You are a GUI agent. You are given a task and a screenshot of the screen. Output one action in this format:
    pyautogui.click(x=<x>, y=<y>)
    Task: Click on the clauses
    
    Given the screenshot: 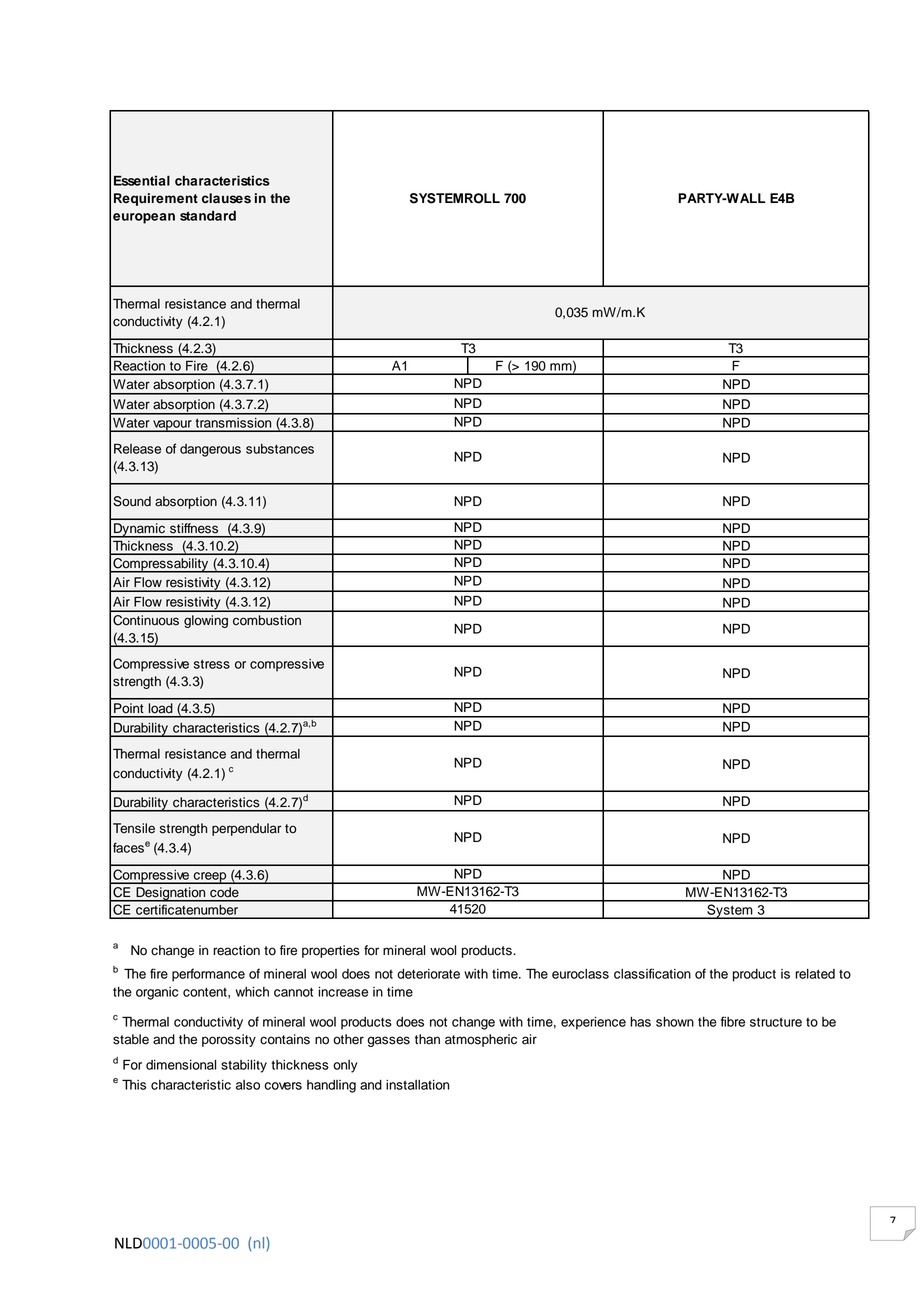 What is the action you would take?
    pyautogui.click(x=226, y=198)
